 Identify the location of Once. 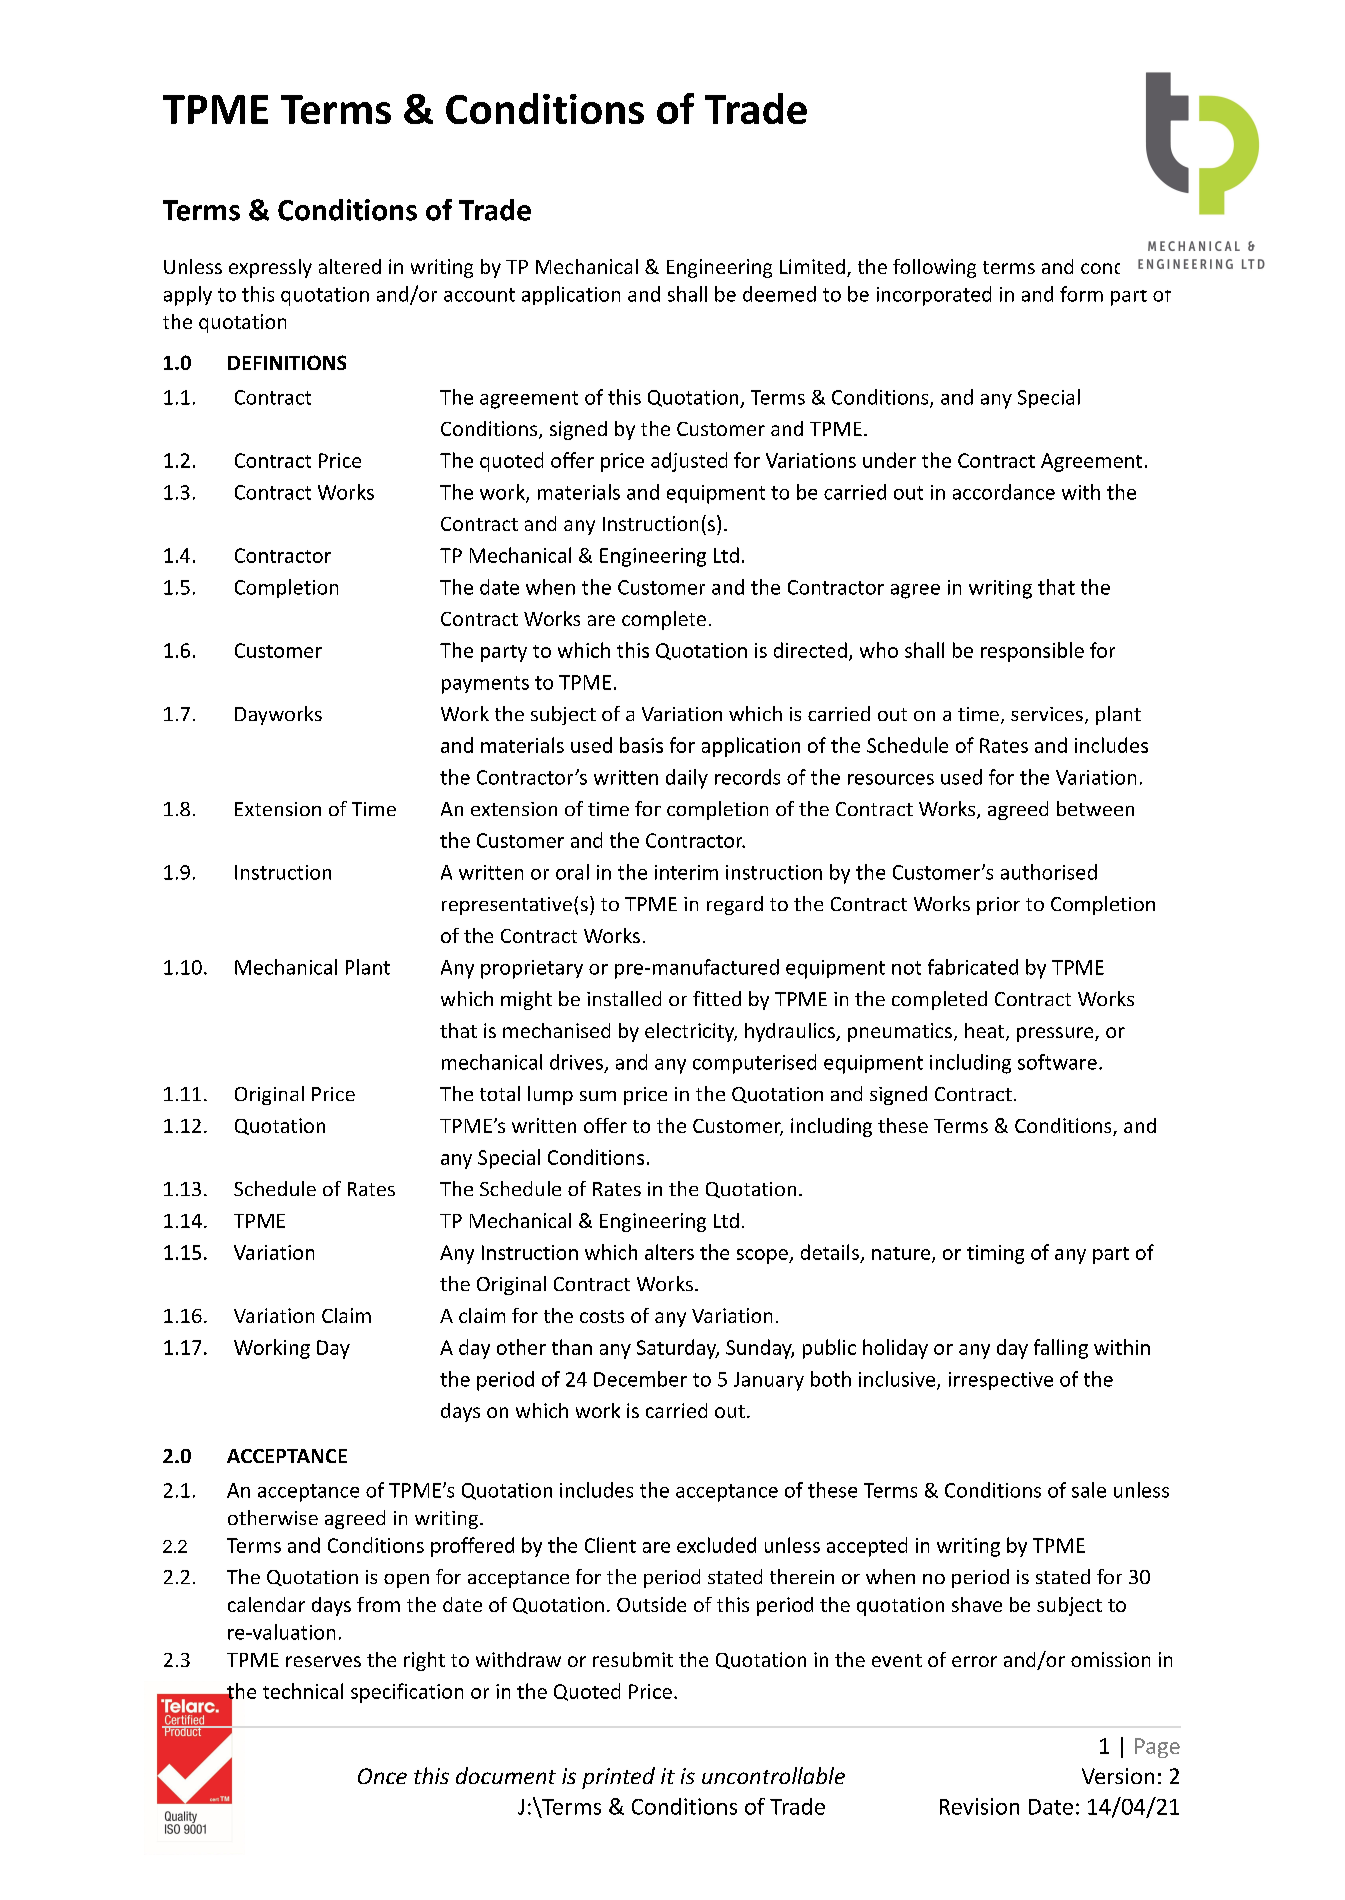
(382, 1776).
